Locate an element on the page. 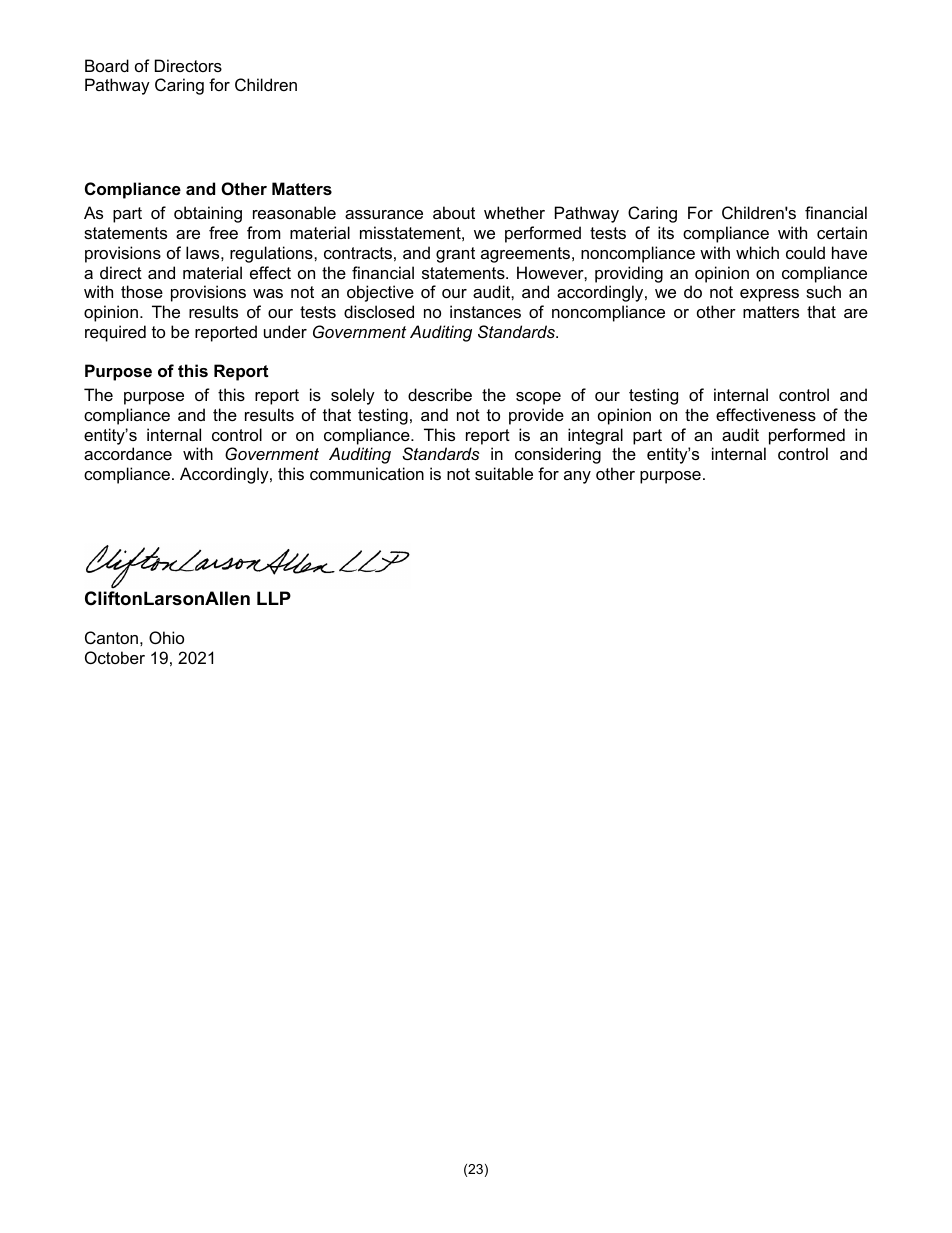 This image has width=952, height=1233. certain is located at coordinates (842, 232).
